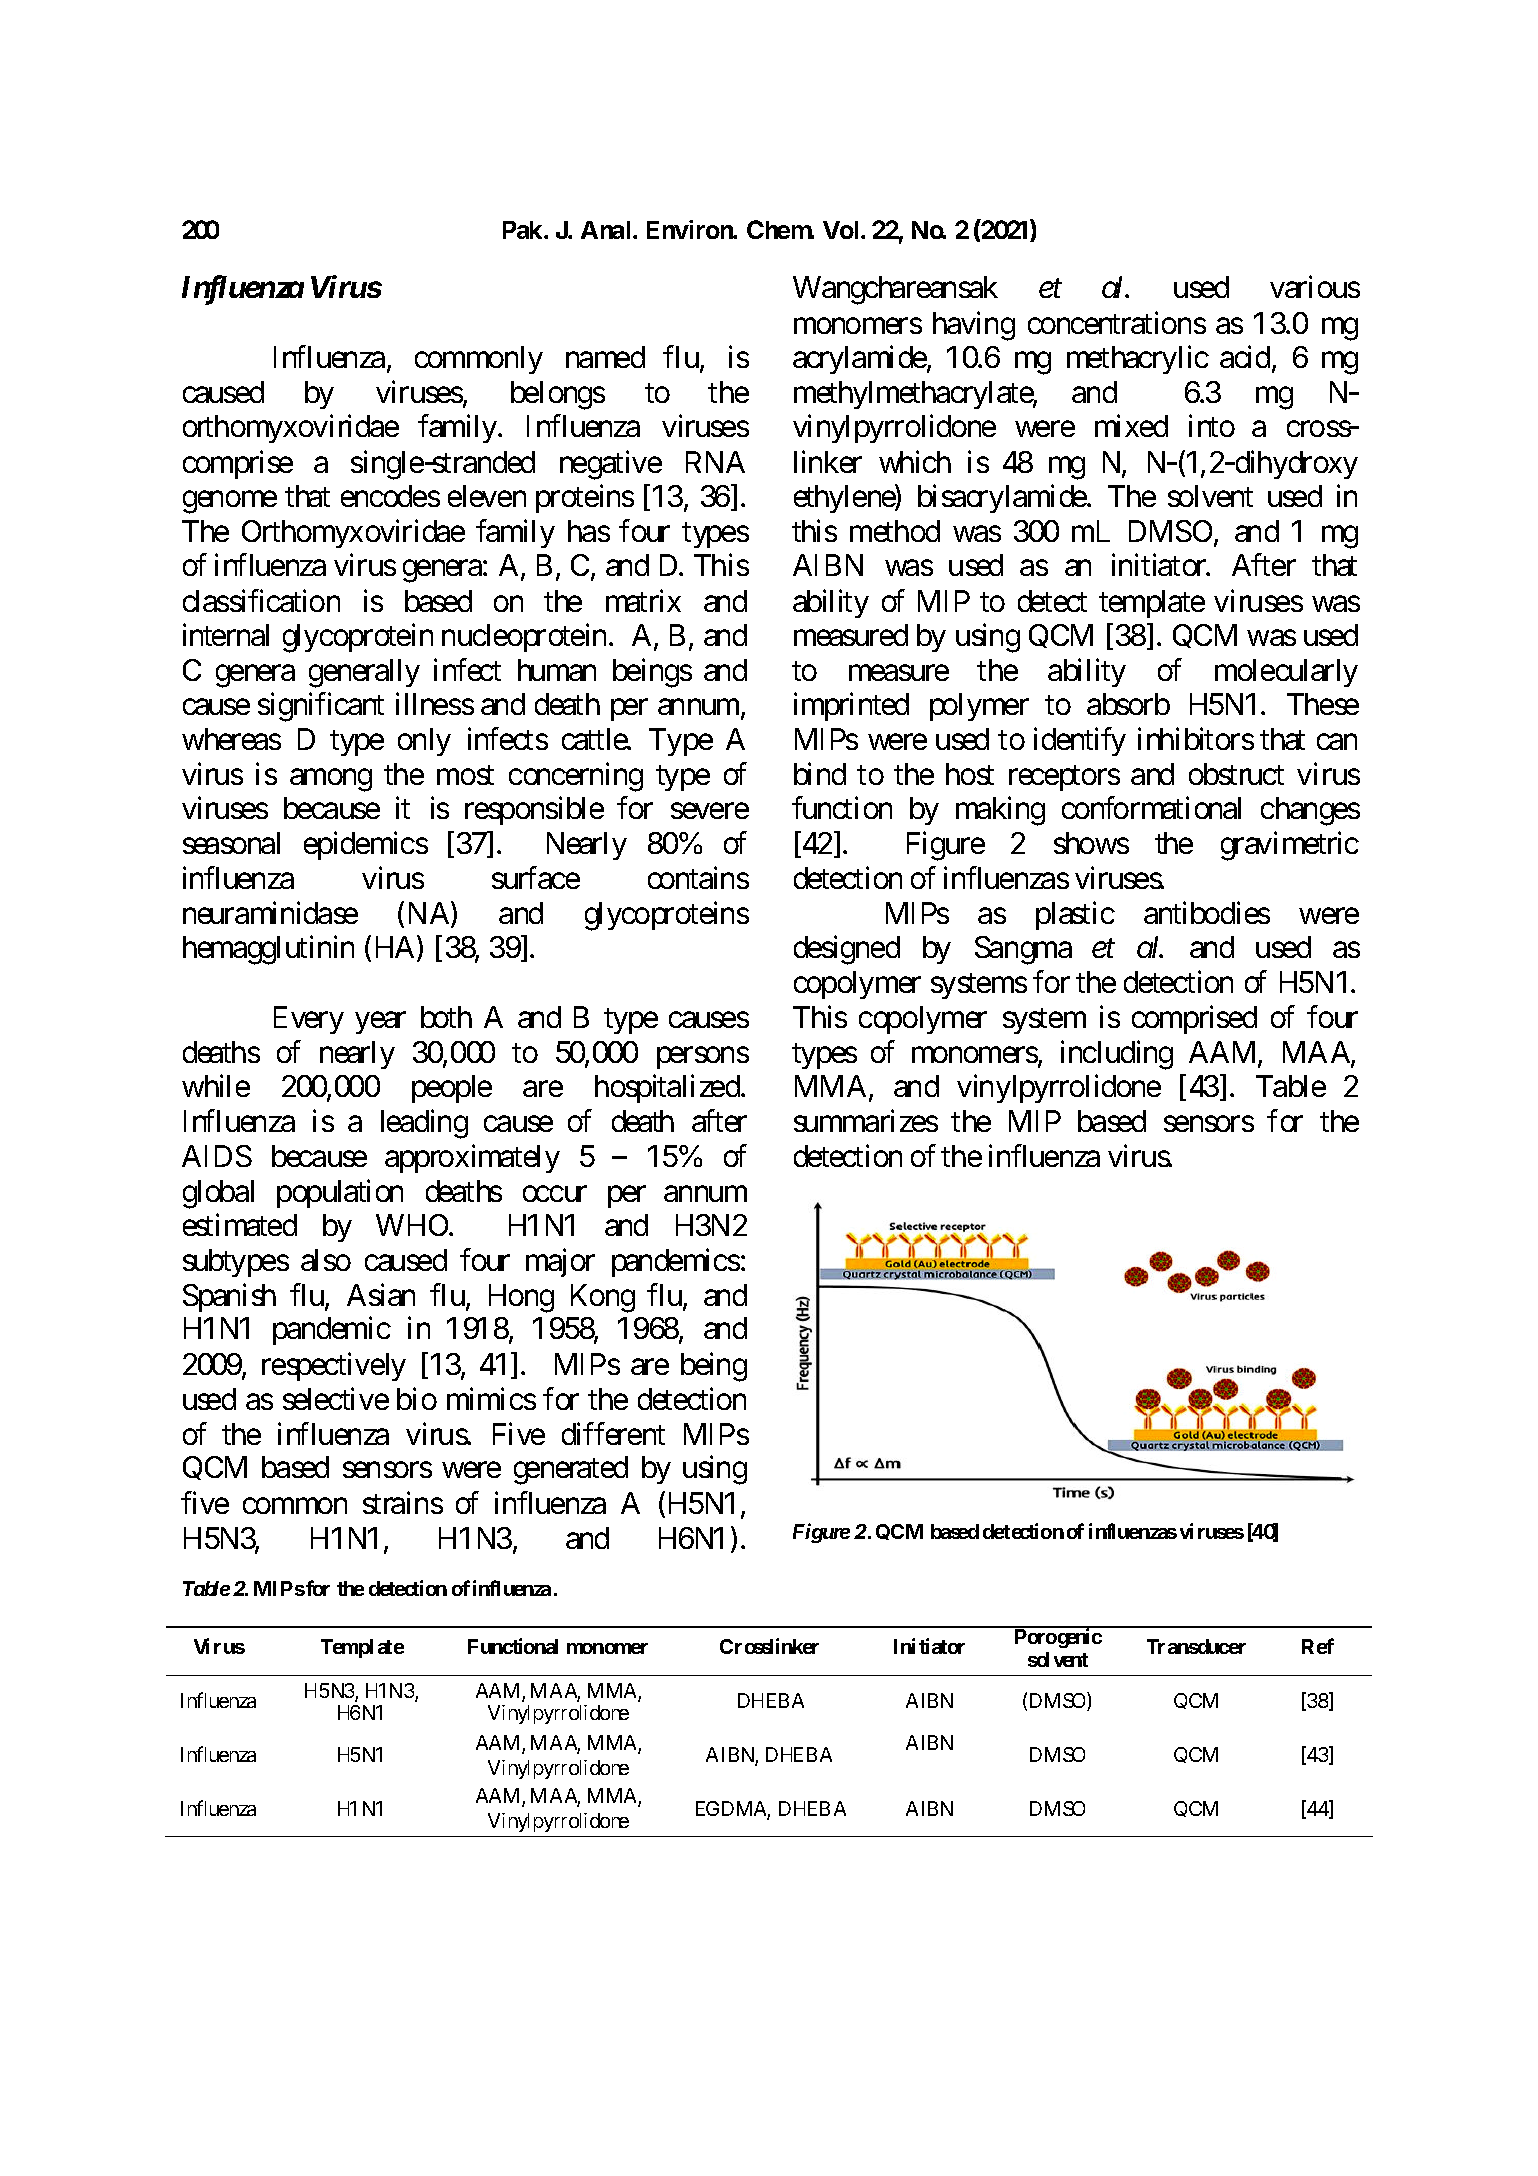  Describe the element at coordinates (613, 1433) in the page. I see `different` at that location.
